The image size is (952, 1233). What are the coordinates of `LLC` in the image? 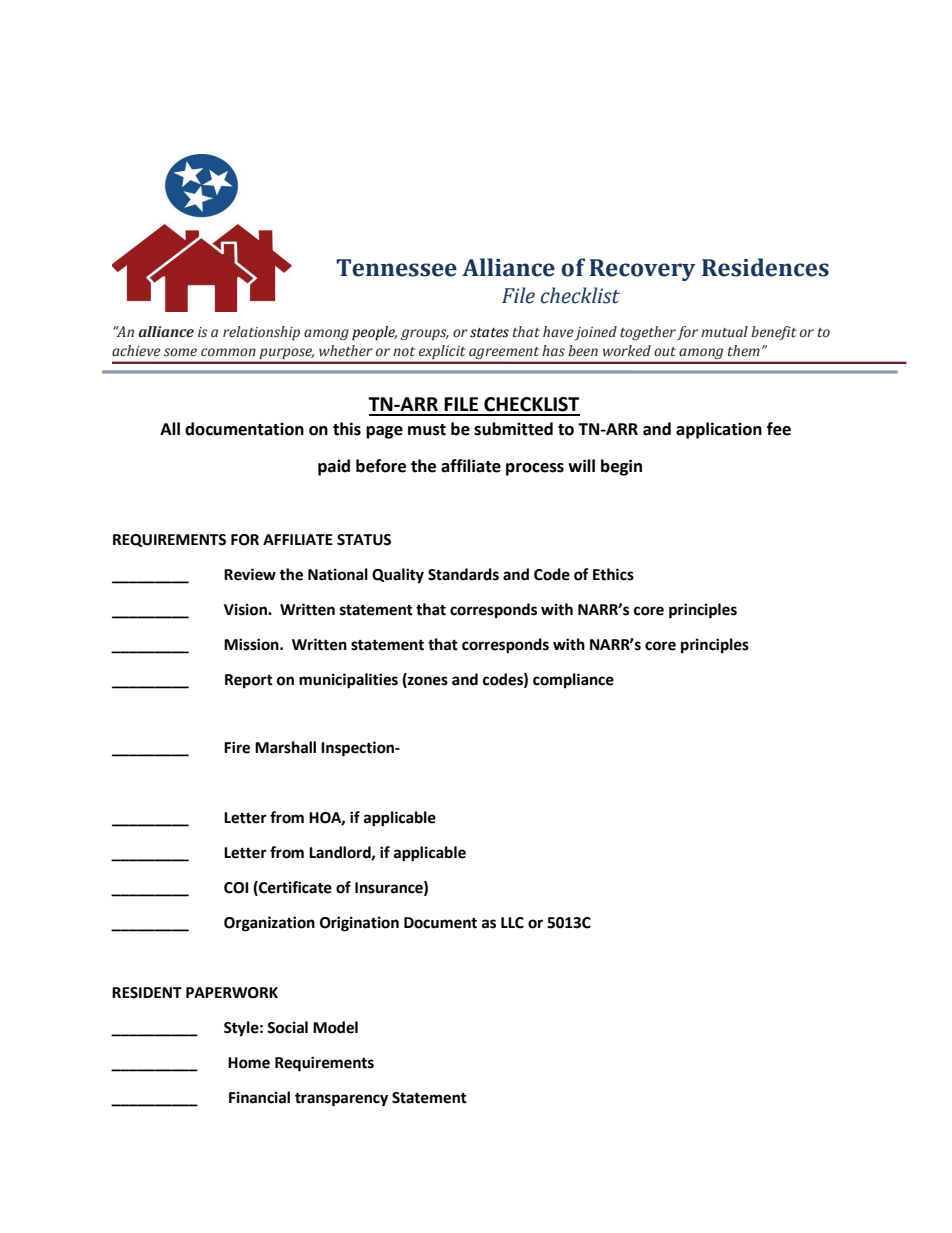 It's located at (512, 923).
